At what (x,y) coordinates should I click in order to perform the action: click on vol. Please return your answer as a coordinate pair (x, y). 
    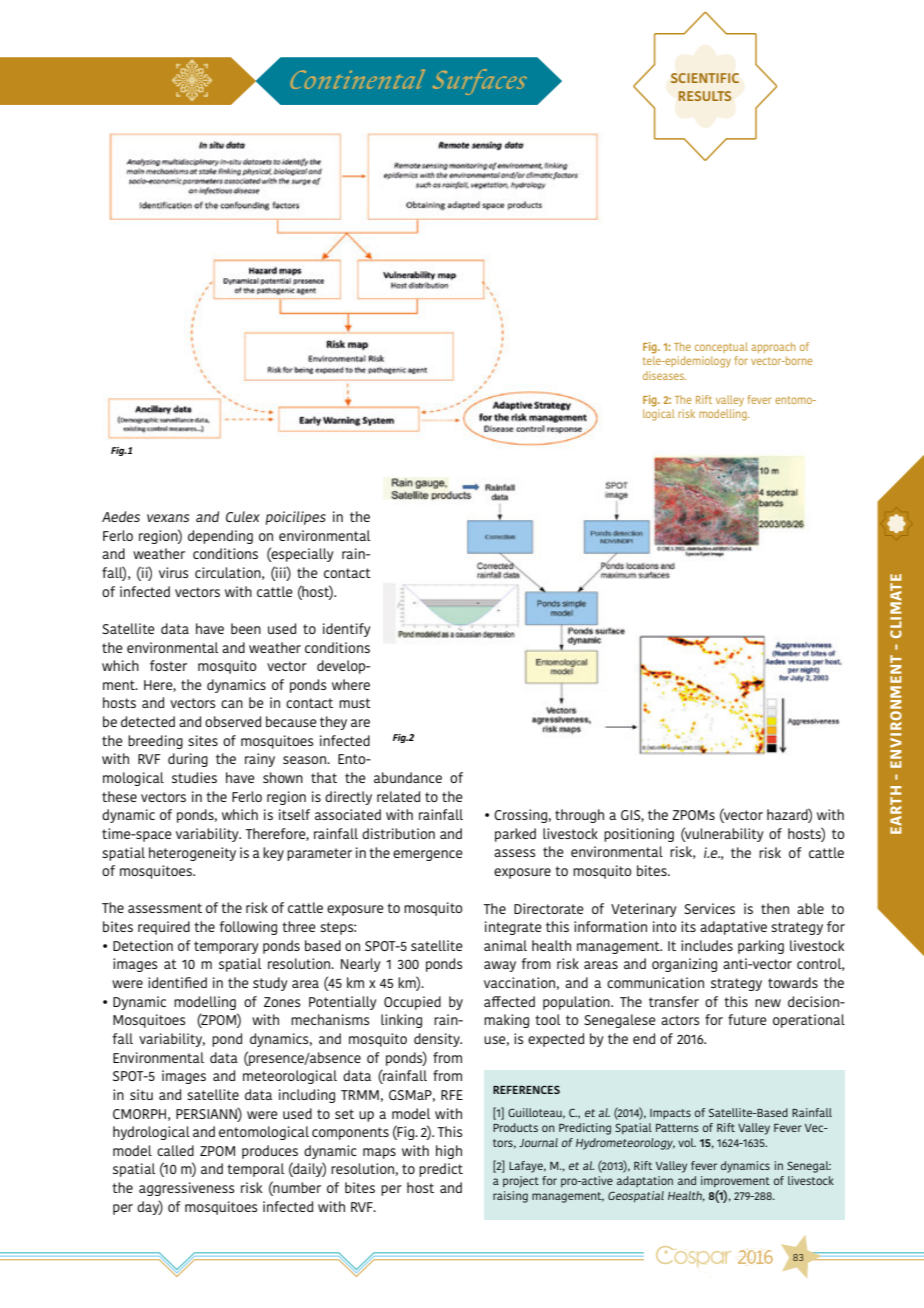
    Looking at the image, I should click on (687, 1142).
